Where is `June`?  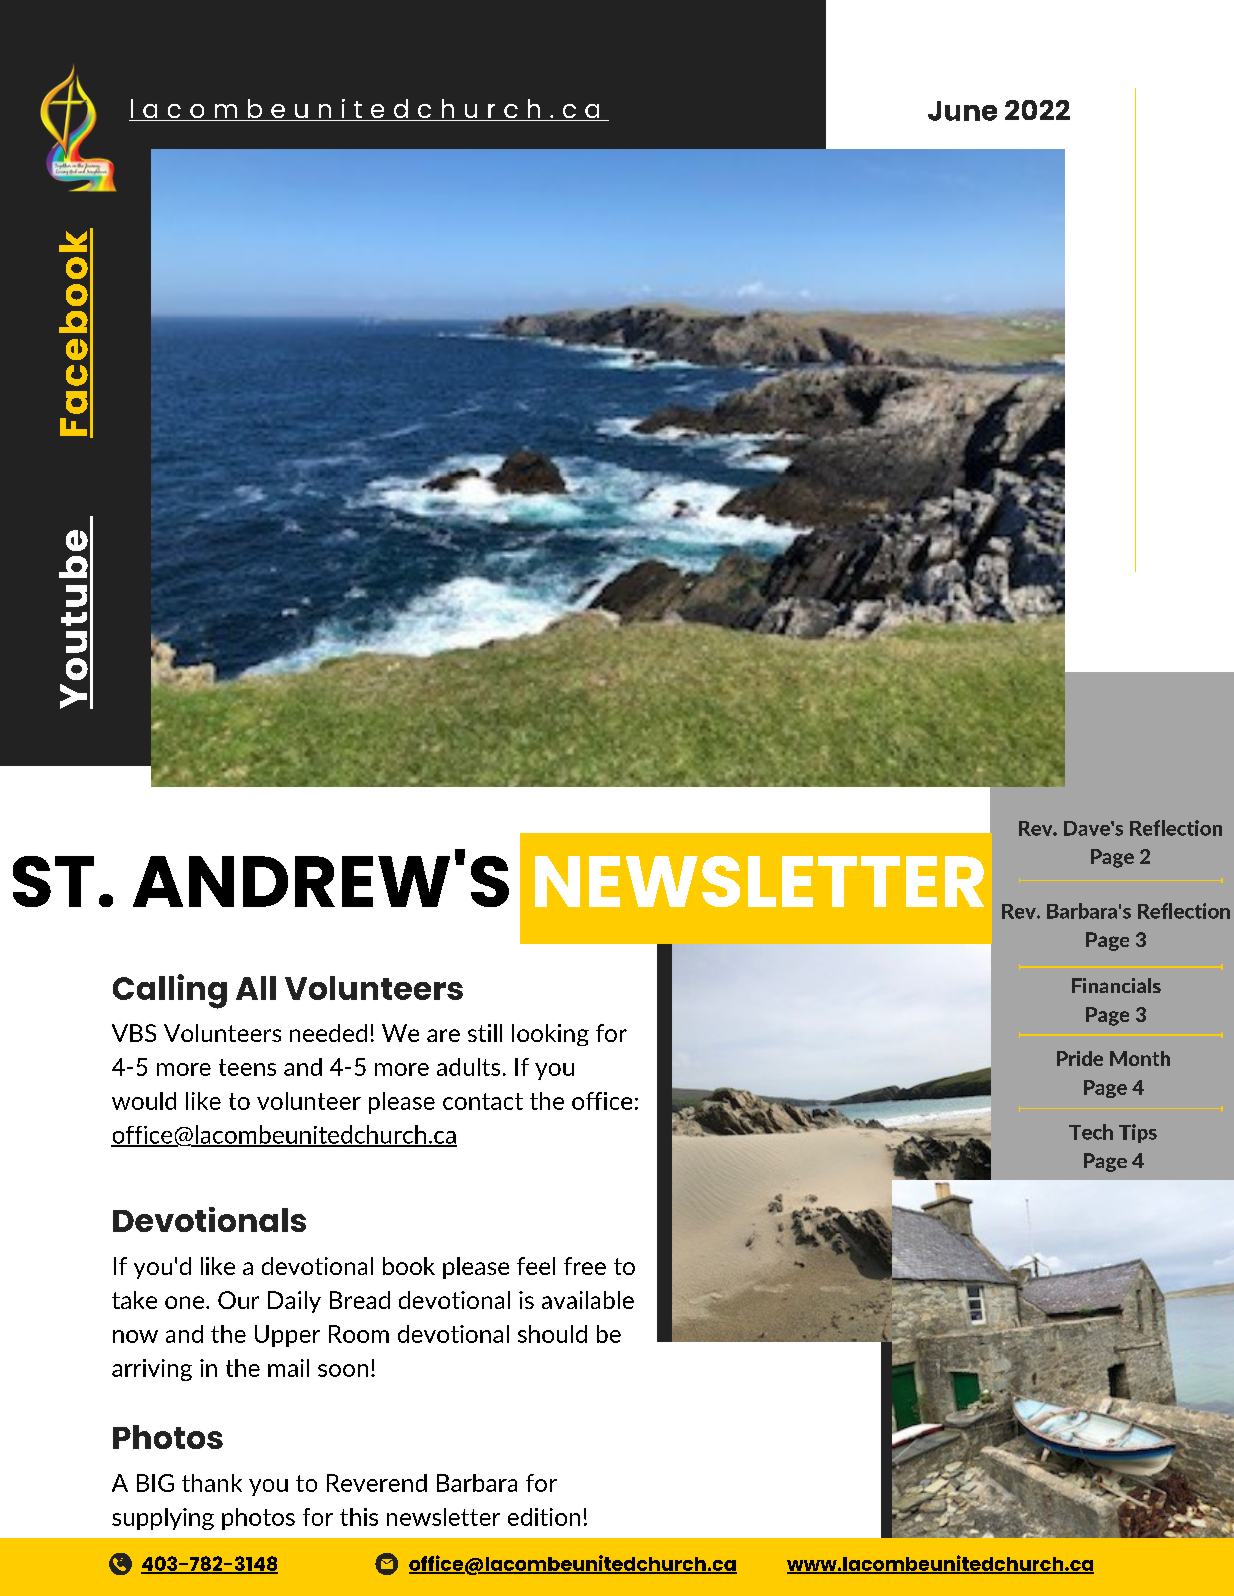 June is located at coordinates (962, 111).
